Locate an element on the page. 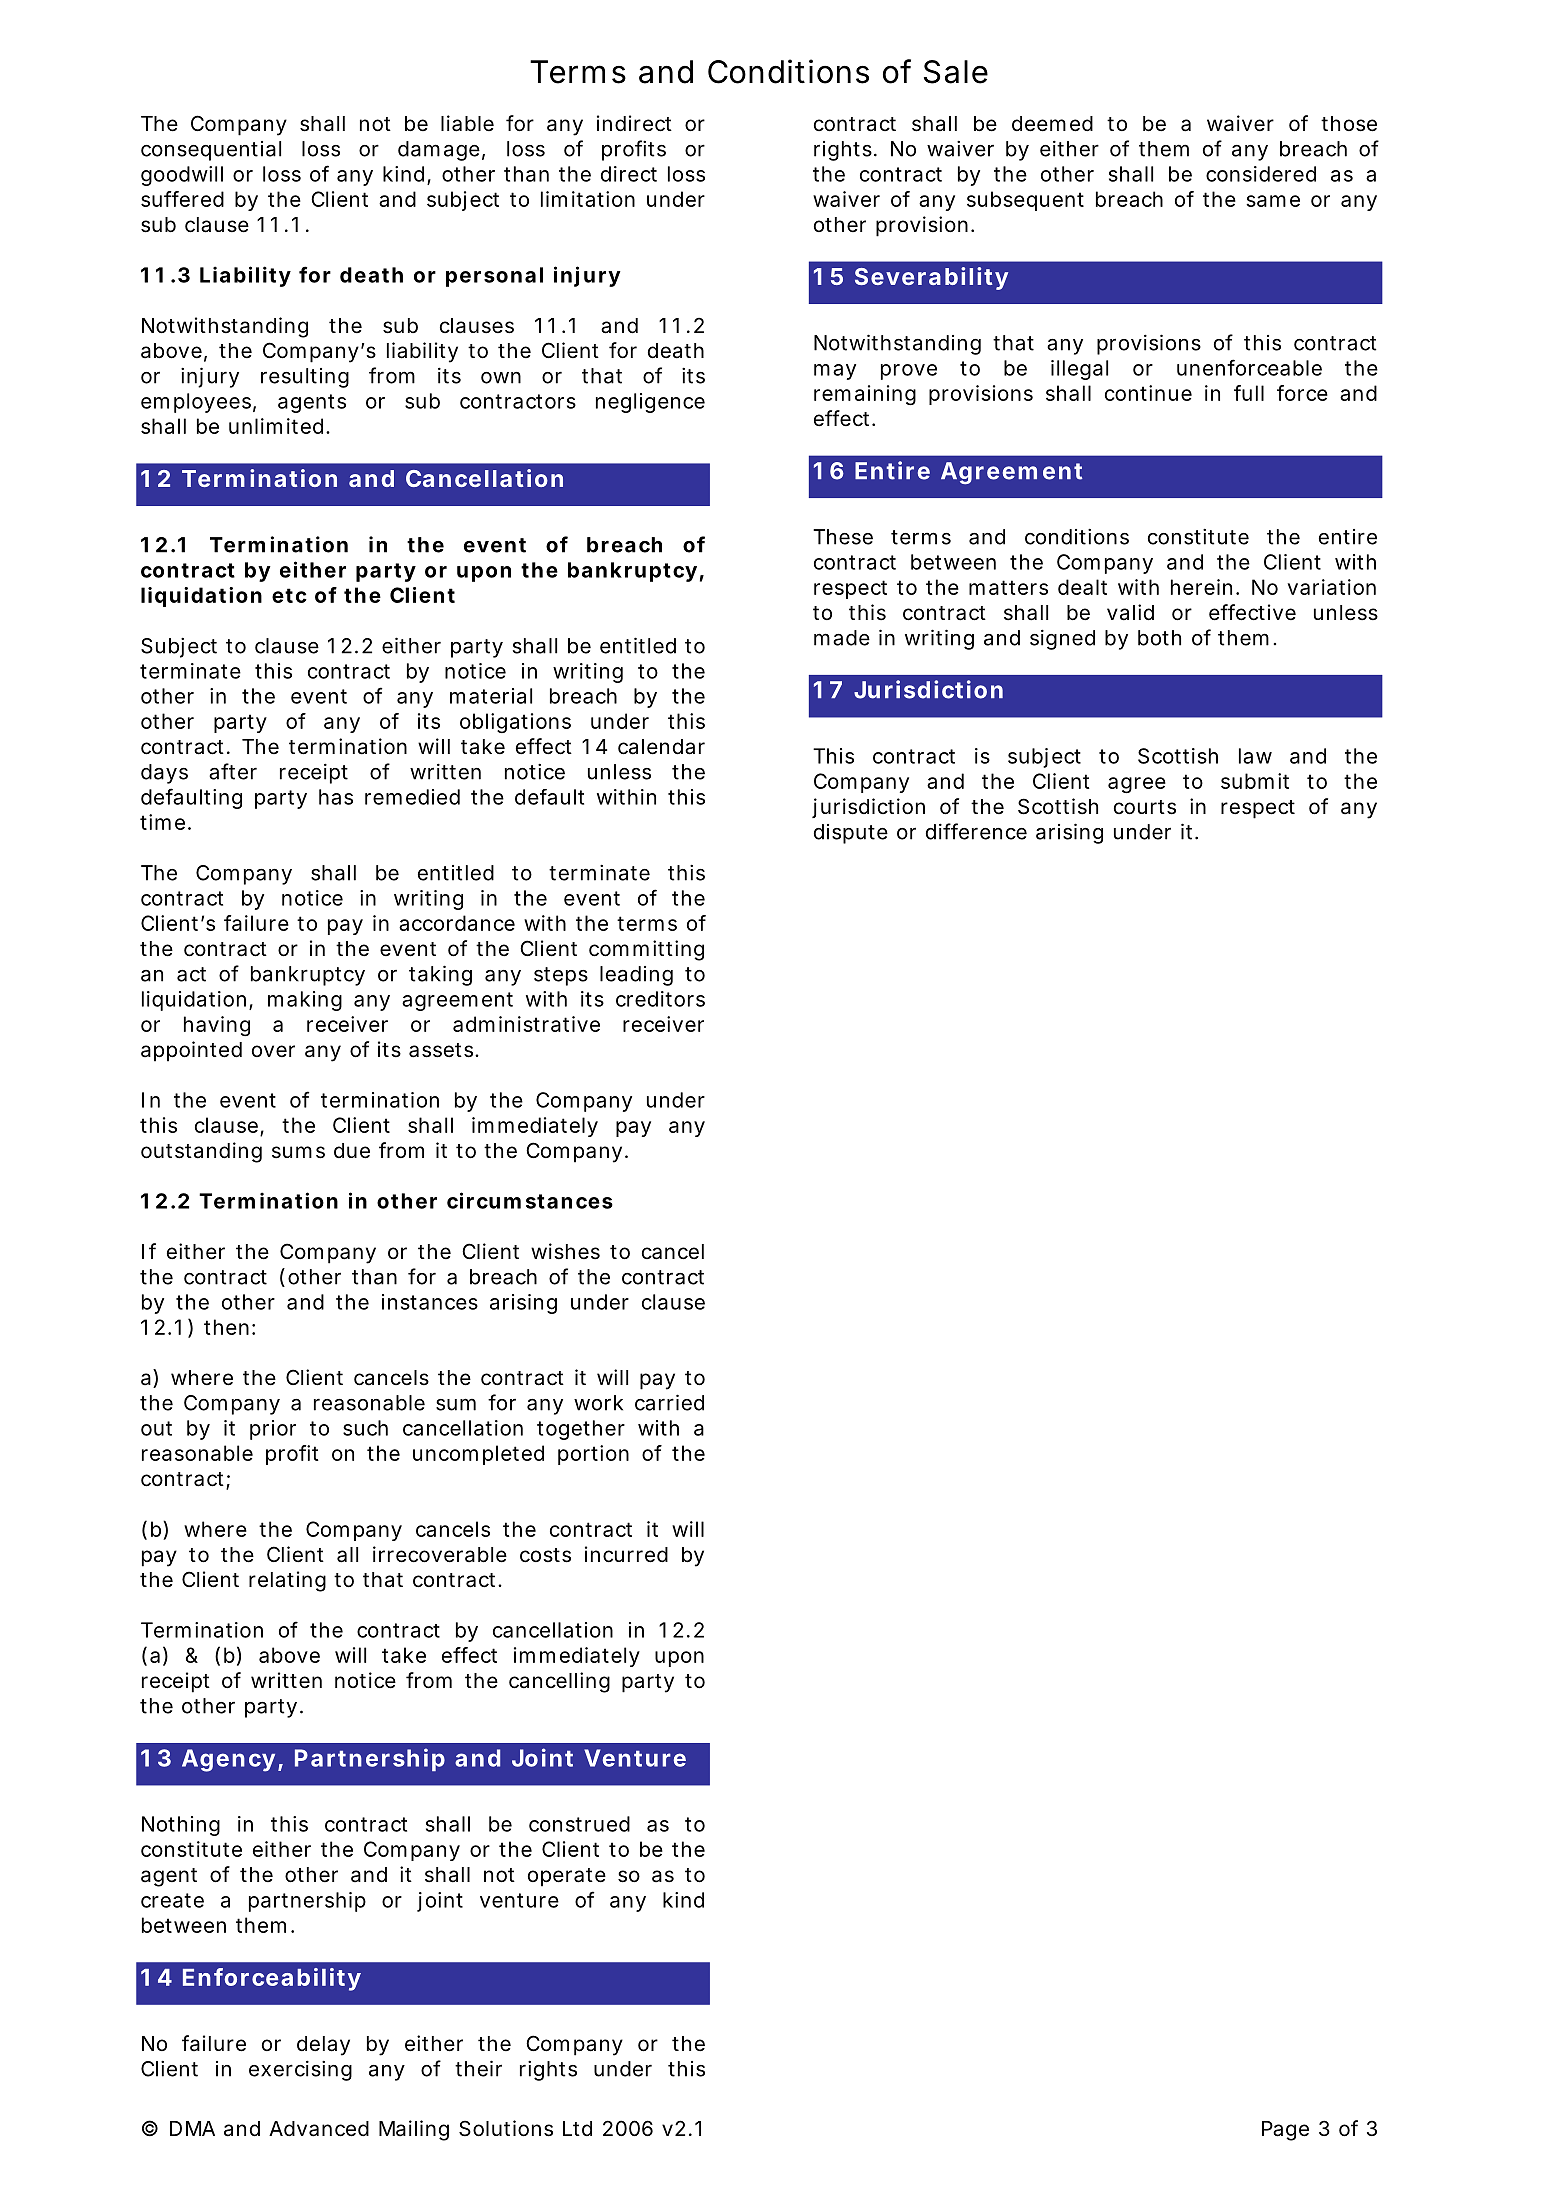 The width and height of the document is (1545, 2186). courts is located at coordinates (1145, 807).
